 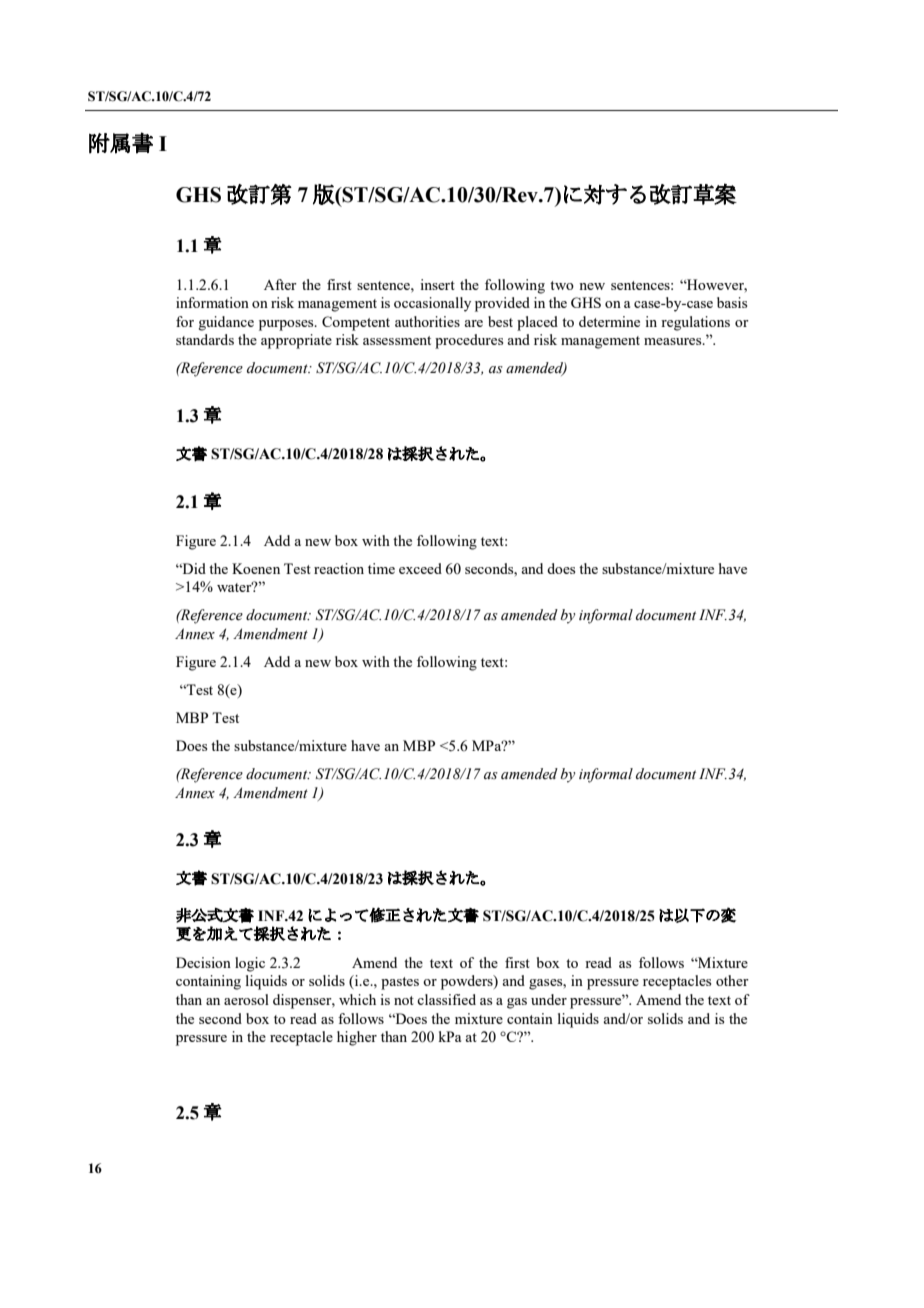 I want to click on regulations, so click(x=695, y=323).
